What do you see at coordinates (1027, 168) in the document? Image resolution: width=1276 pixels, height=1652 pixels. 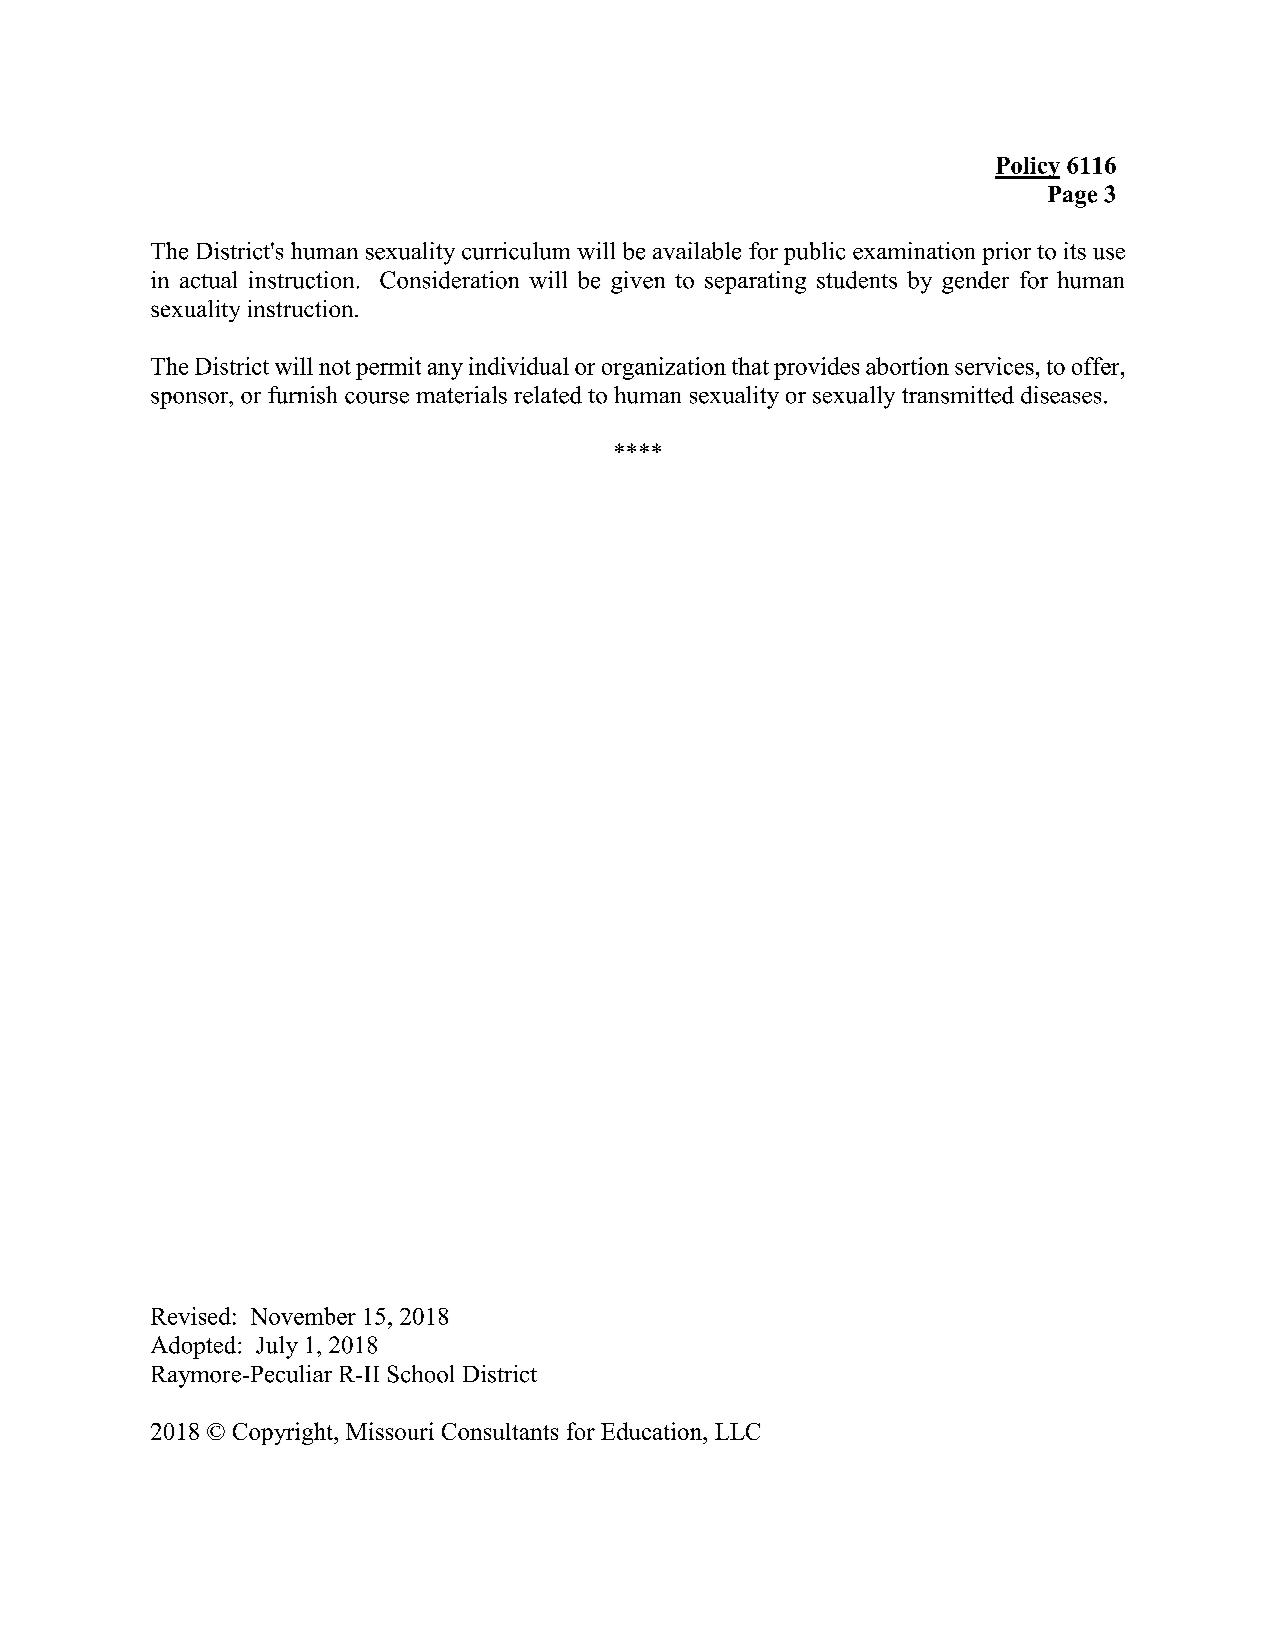 I see `Policy` at bounding box center [1027, 168].
